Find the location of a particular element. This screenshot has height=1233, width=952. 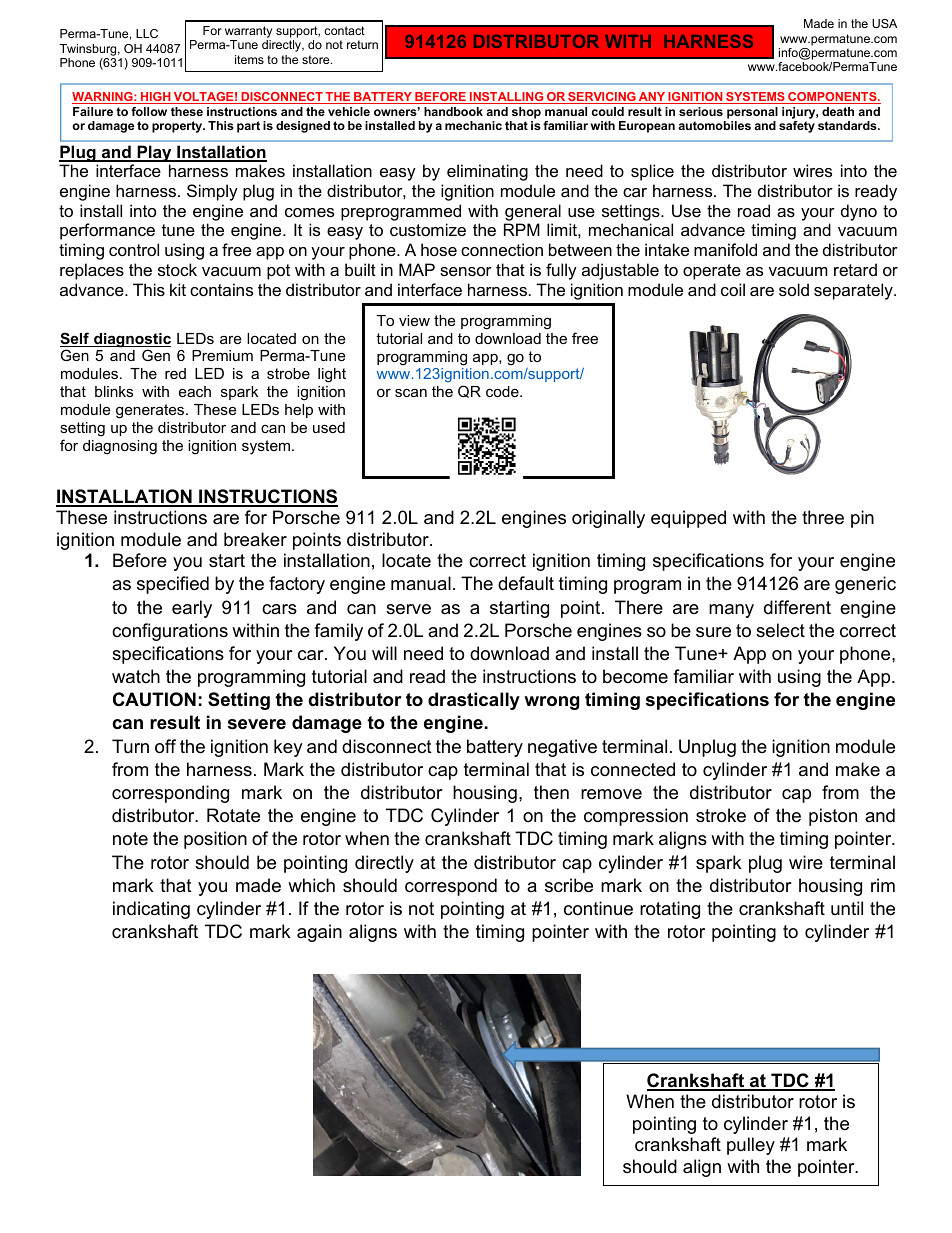

LLC is located at coordinates (147, 33).
